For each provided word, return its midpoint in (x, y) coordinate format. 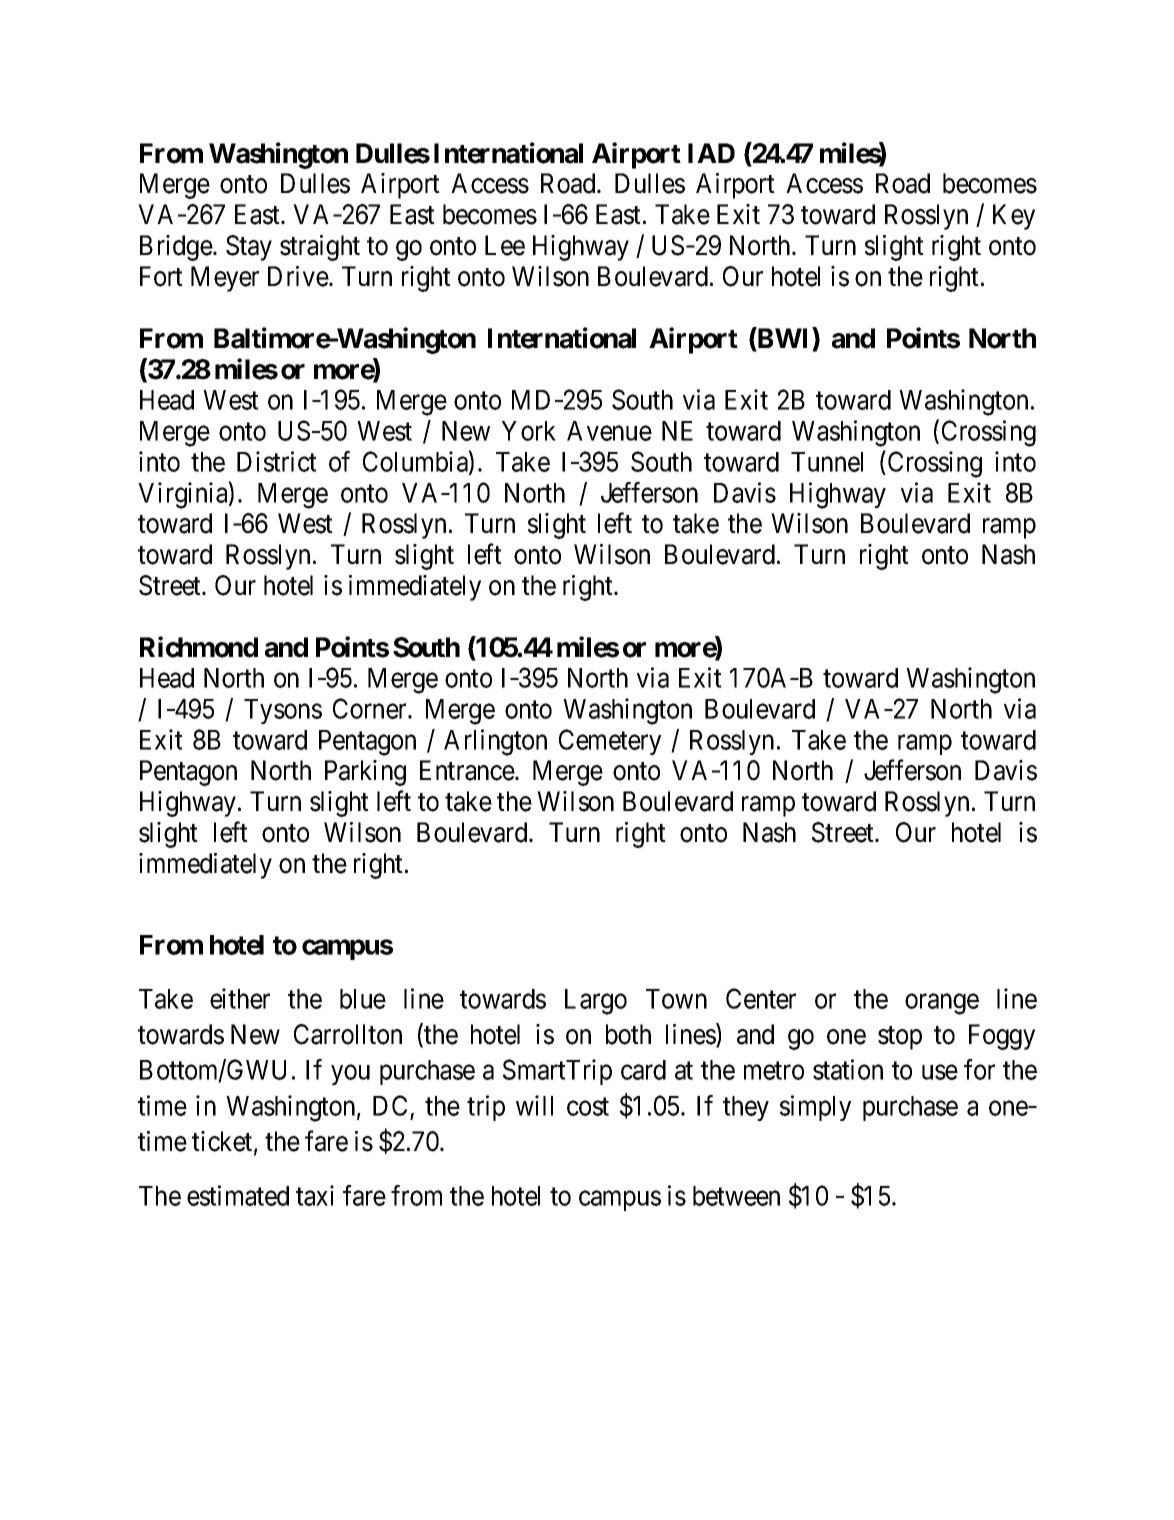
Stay (249, 248)
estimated (238, 1195)
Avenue (609, 431)
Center (761, 998)
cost (588, 1107)
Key (1014, 217)
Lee (505, 245)
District (277, 461)
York (529, 431)
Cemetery (610, 742)
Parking (365, 773)
